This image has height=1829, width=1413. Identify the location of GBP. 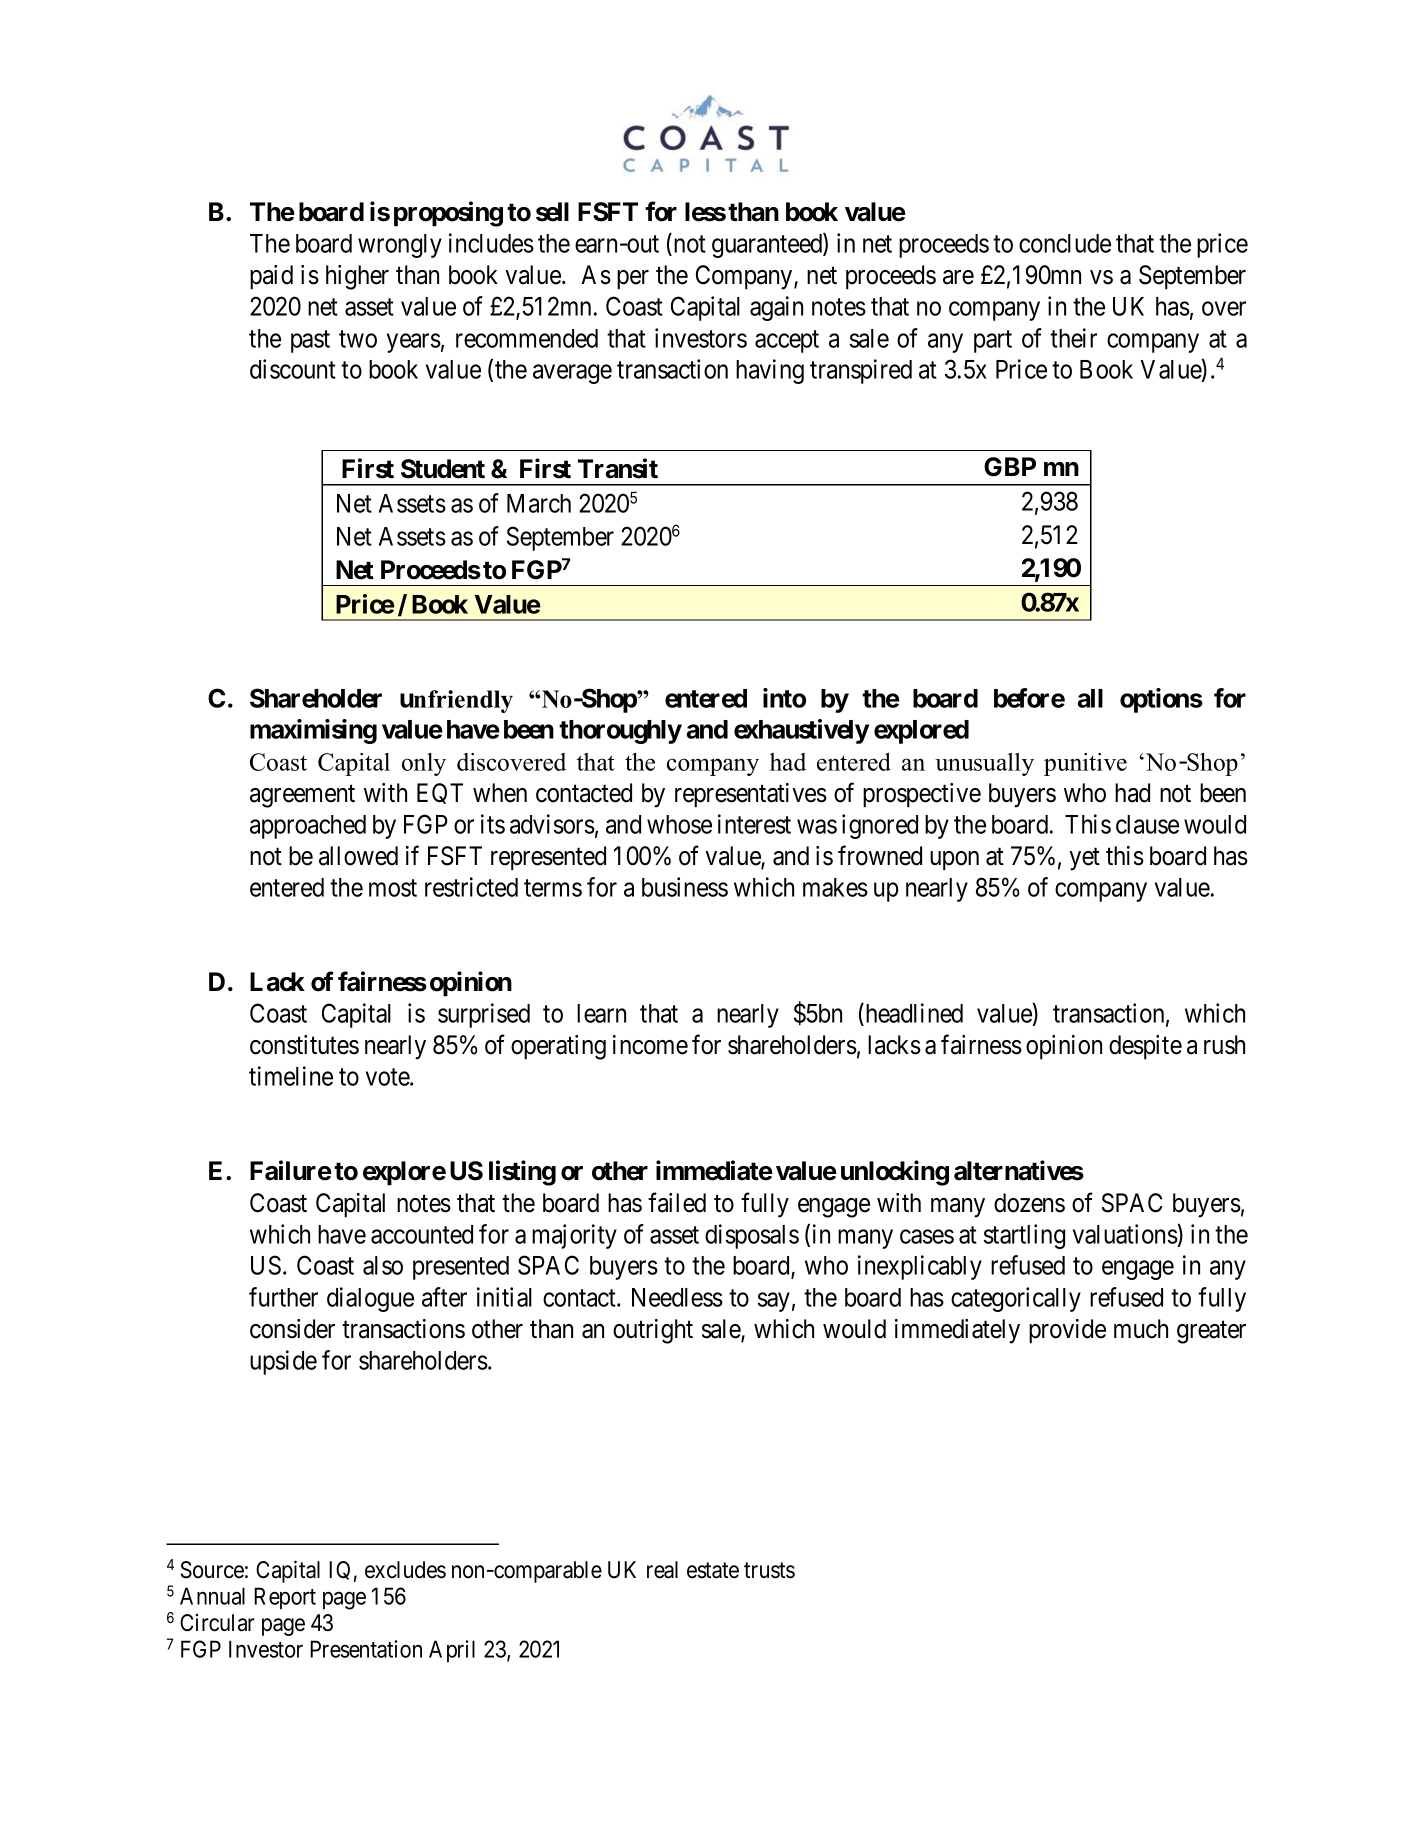
(1010, 467).
